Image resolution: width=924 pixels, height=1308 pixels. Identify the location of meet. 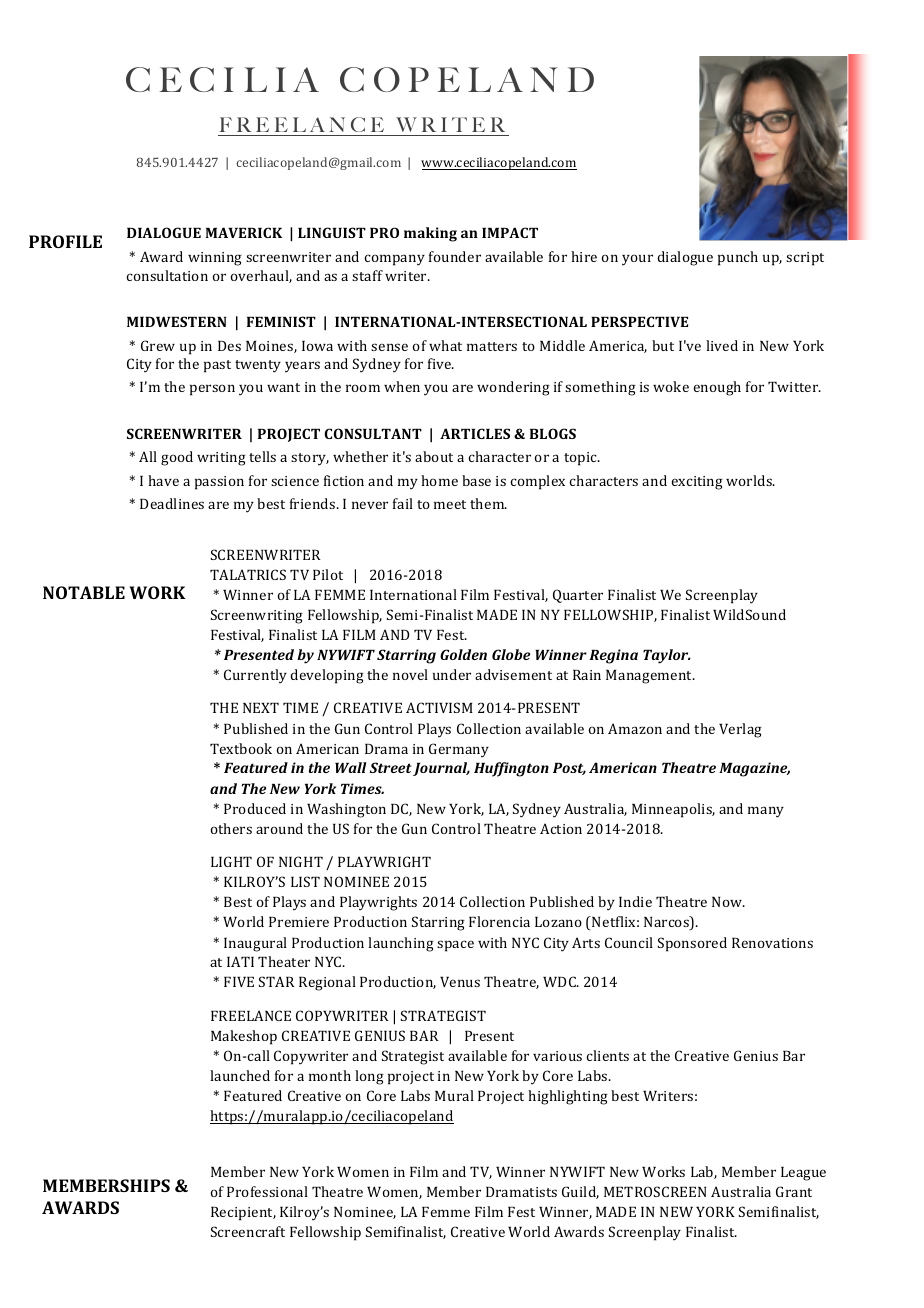
(450, 504).
